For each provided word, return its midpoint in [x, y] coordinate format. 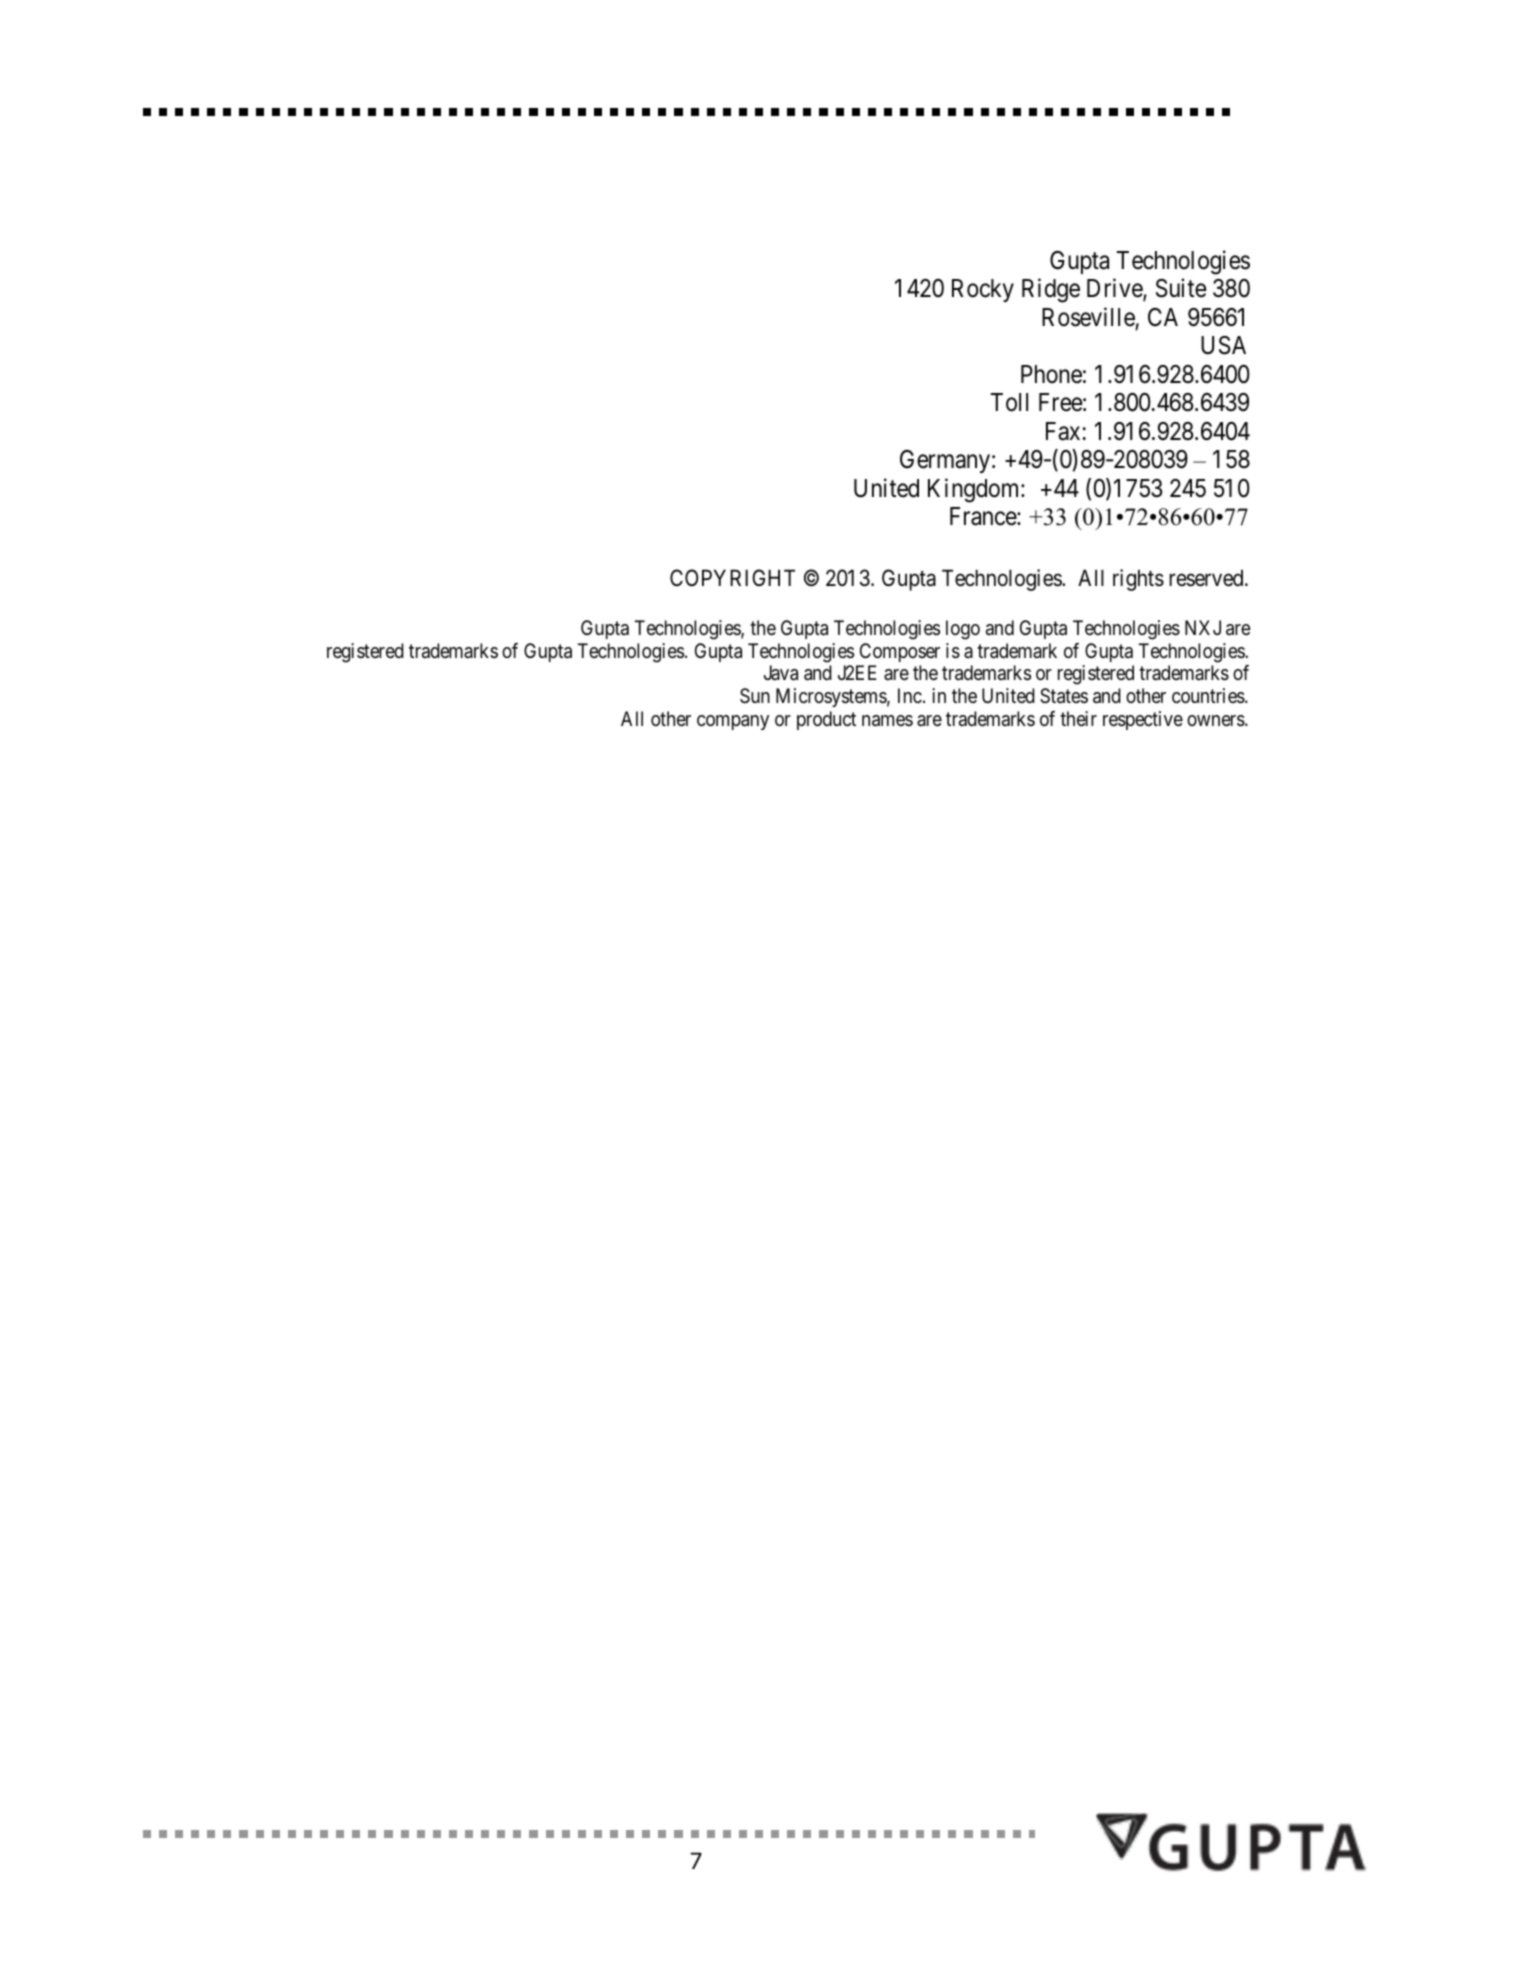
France [984, 516]
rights [1138, 580]
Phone [1051, 374]
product [826, 720]
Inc [910, 695]
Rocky [983, 290]
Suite [1181, 288]
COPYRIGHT [732, 577]
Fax [1063, 431]
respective [1143, 720]
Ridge [1051, 290]
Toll [1009, 402]
